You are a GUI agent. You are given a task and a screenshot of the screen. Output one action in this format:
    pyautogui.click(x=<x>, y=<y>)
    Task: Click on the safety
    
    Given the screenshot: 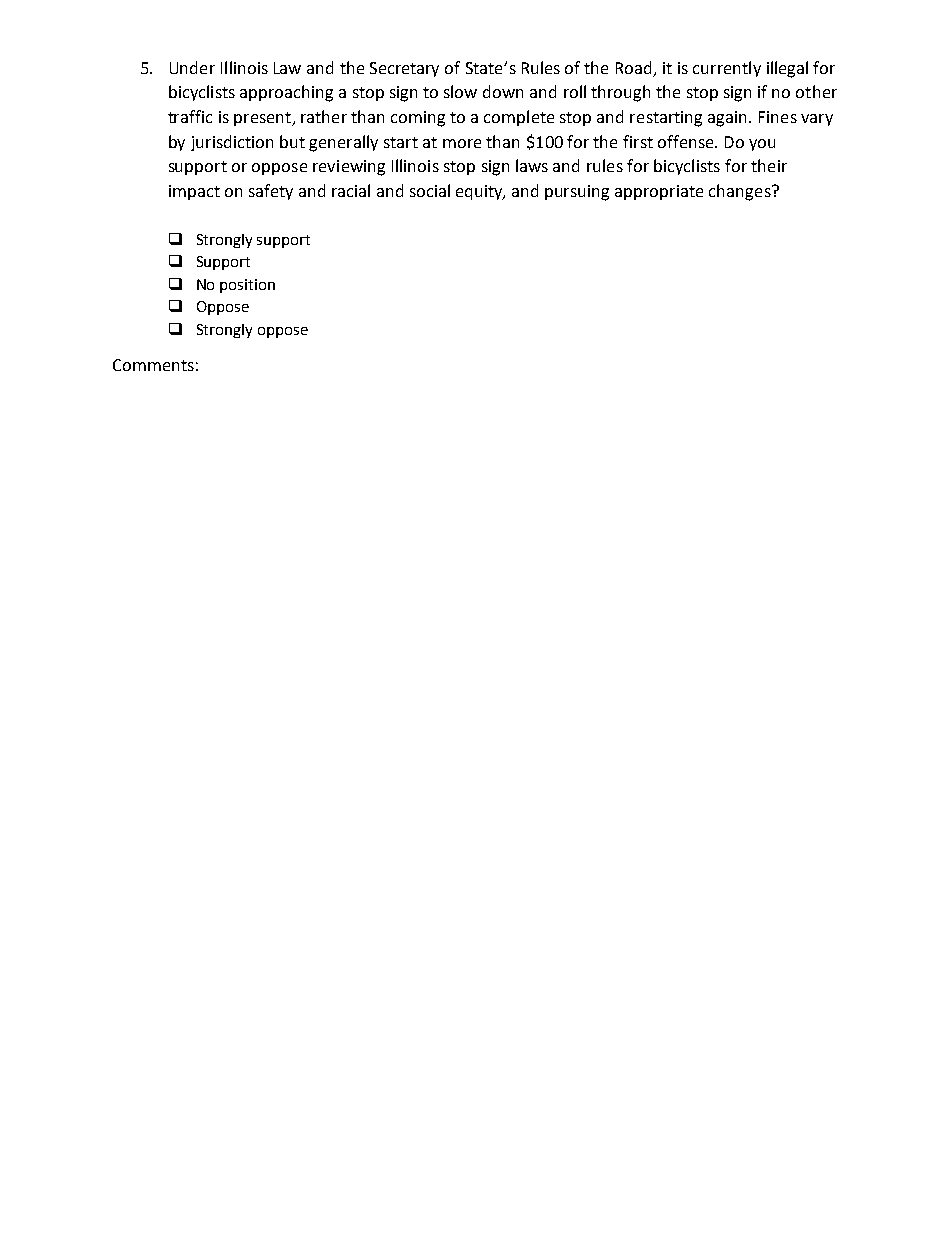 What is the action you would take?
    pyautogui.click(x=271, y=192)
